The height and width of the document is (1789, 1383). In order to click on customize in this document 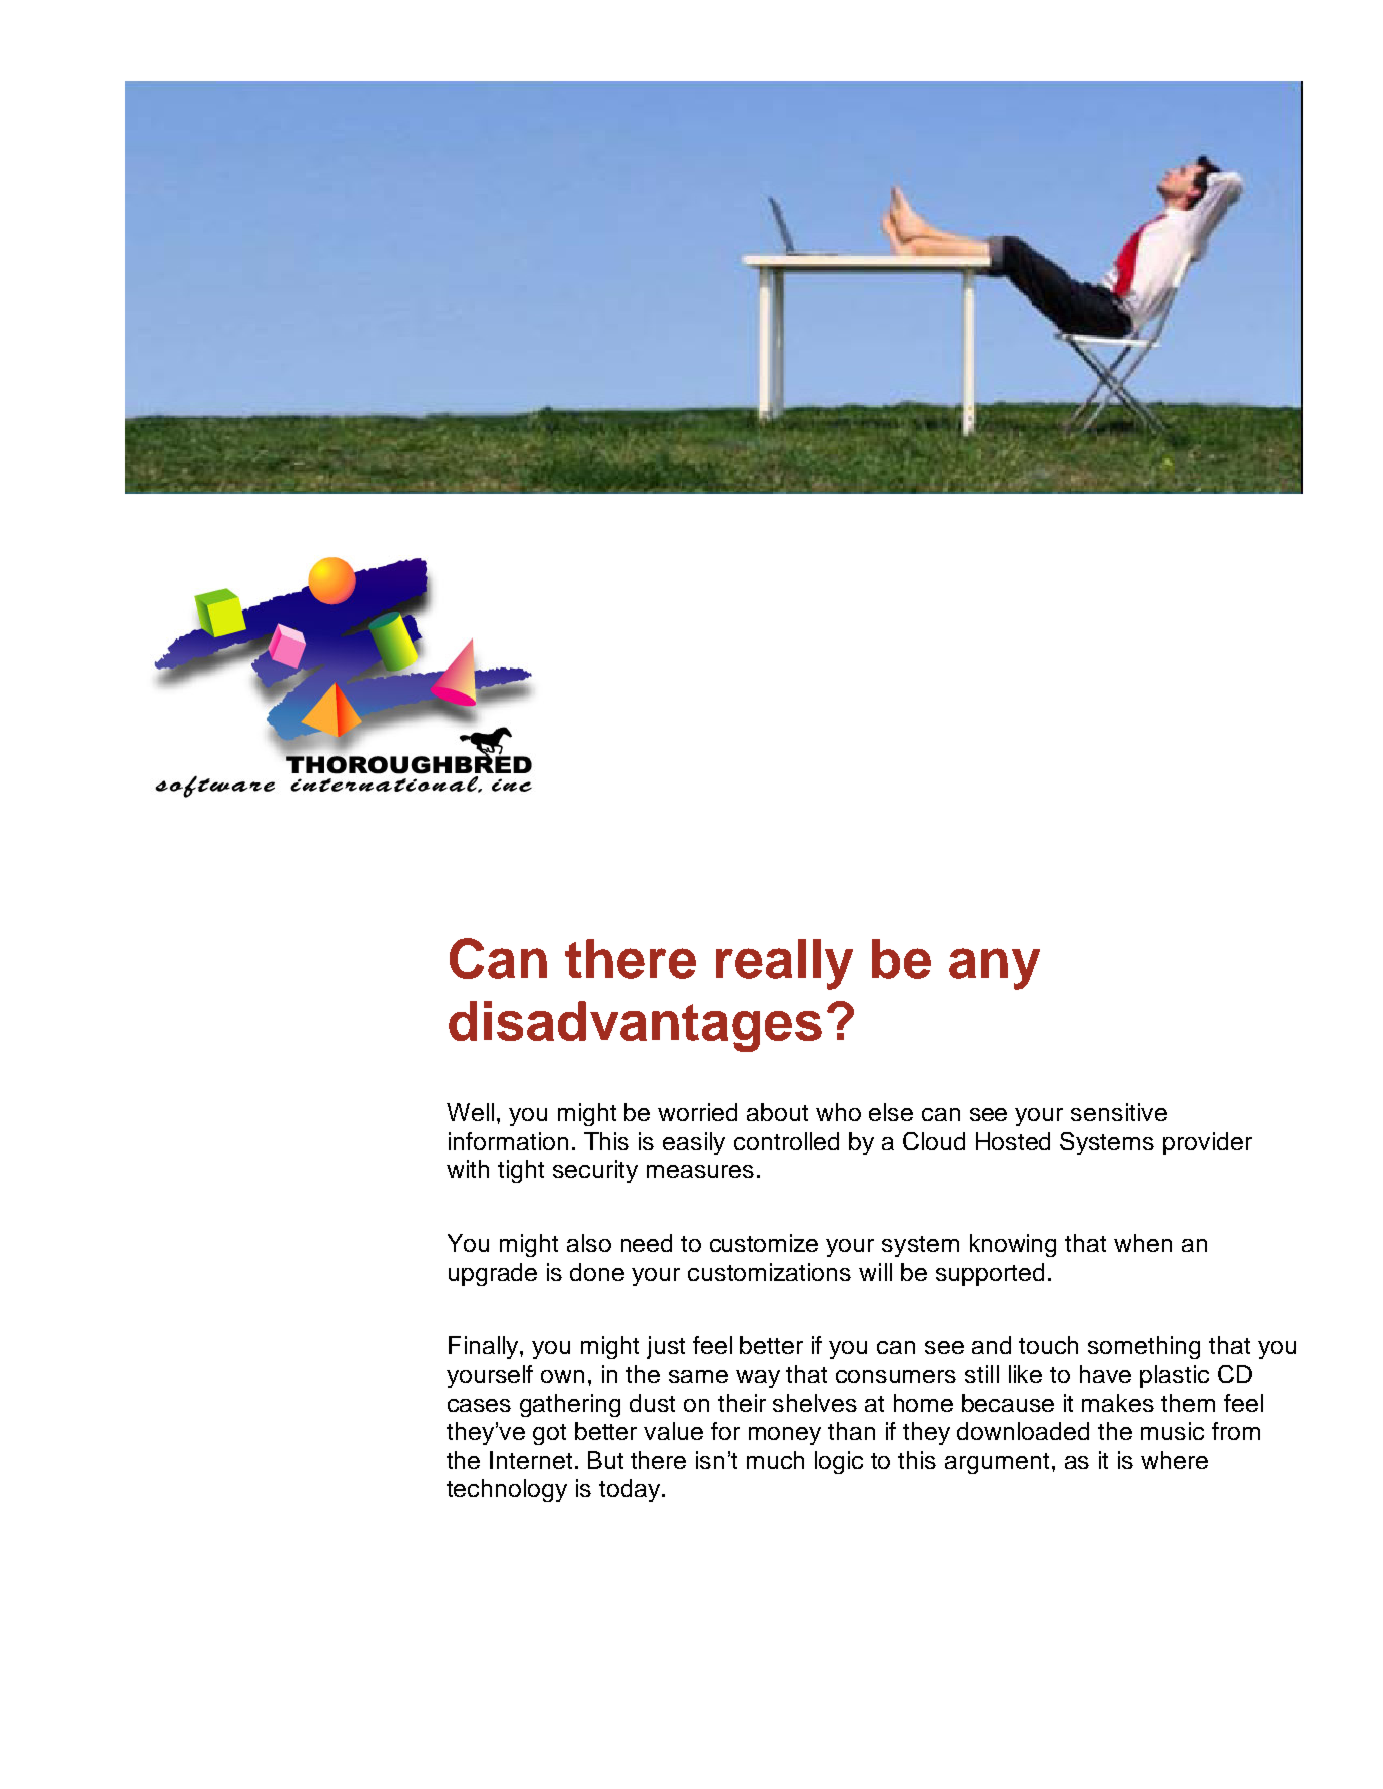, I will do `click(764, 1243)`.
